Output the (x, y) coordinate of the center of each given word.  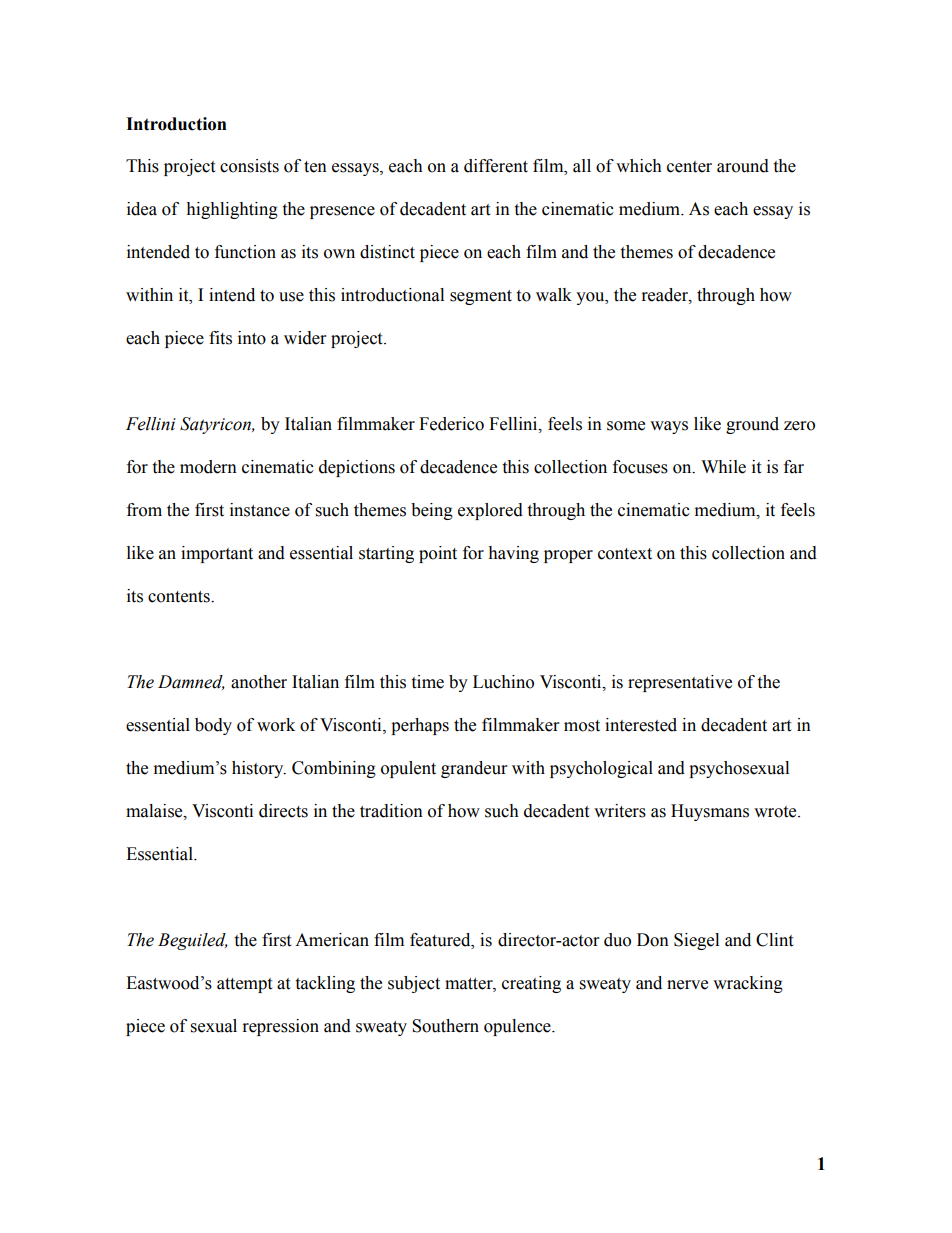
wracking (748, 984)
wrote (776, 812)
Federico (451, 424)
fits (220, 338)
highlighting (232, 210)
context (625, 554)
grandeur (474, 769)
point (438, 554)
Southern (445, 1026)
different (496, 166)
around (743, 166)
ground (752, 425)
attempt (244, 985)
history (259, 769)
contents (180, 597)
